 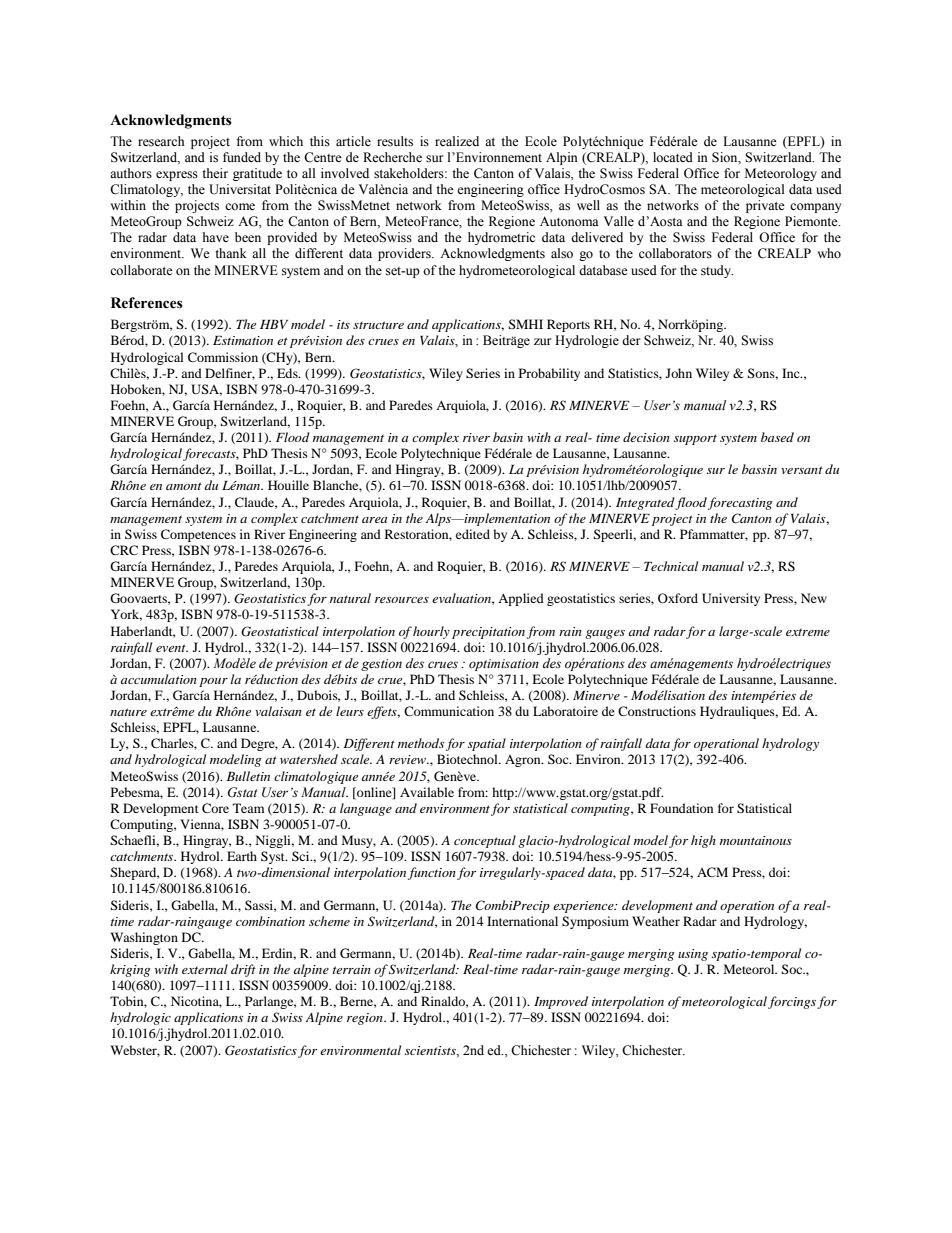 What do you see at coordinates (508, 437) in the screenshot?
I see `basin` at bounding box center [508, 437].
